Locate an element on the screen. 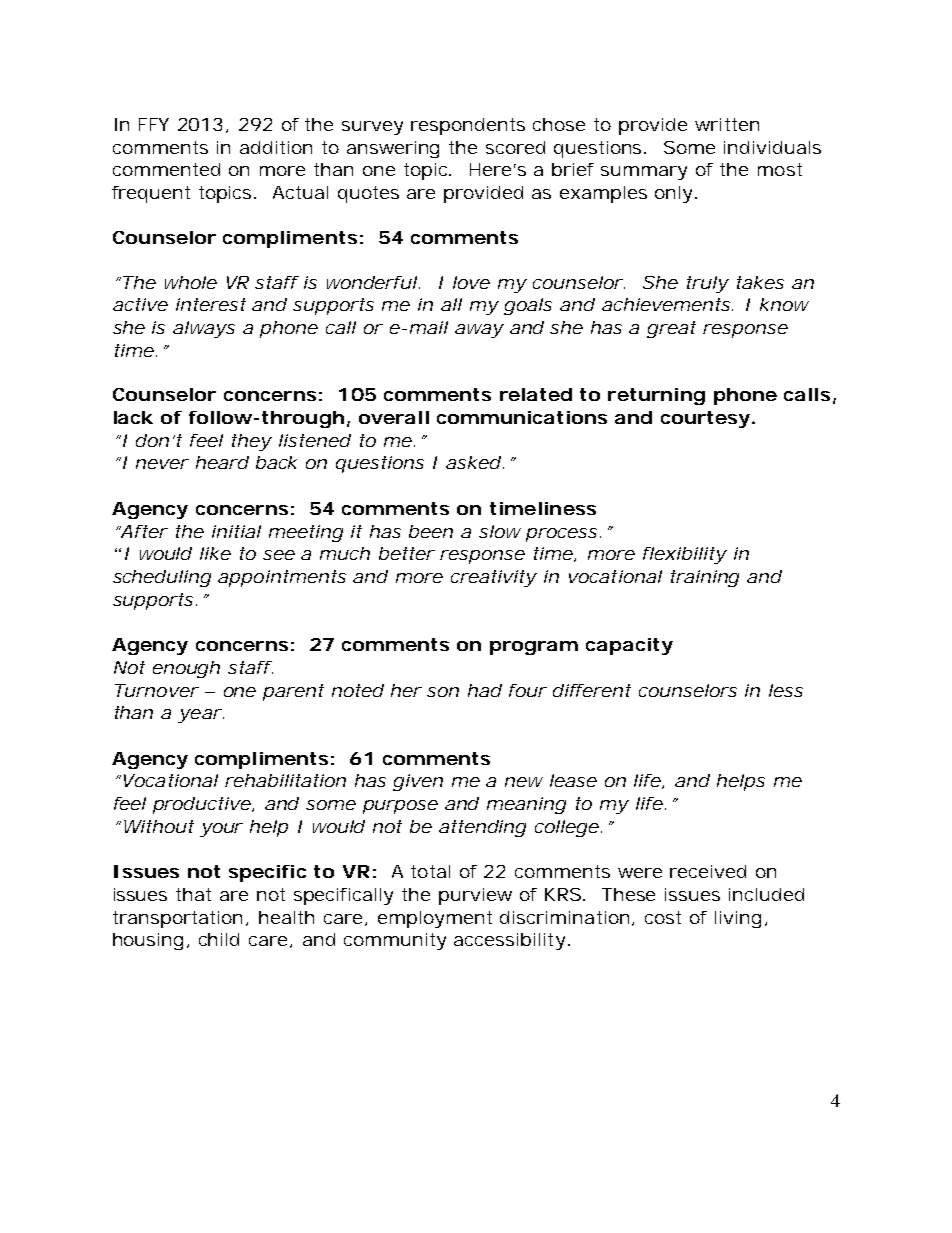 This screenshot has height=1233, width=952. great is located at coordinates (671, 329).
